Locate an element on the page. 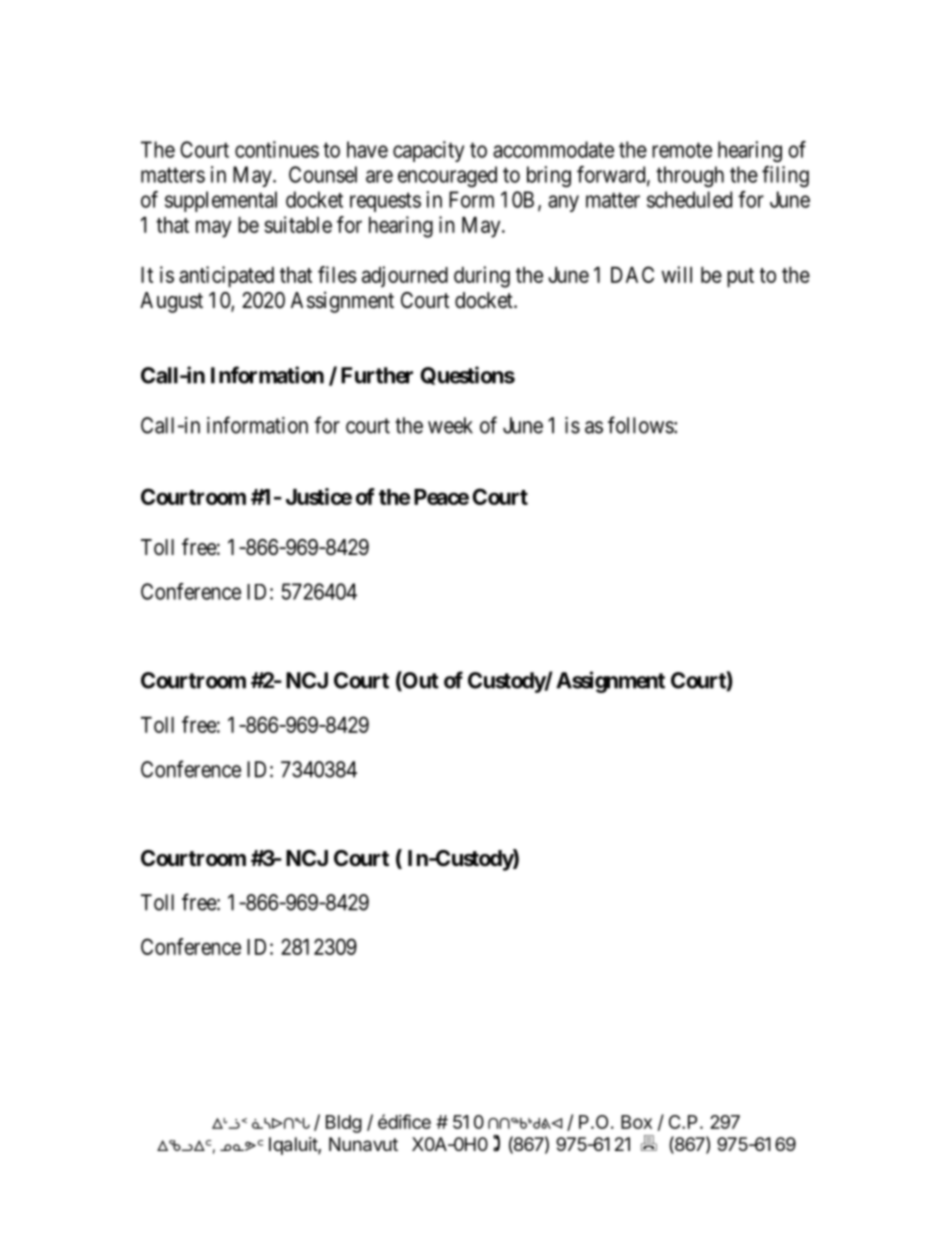  supplemental is located at coordinates (221, 201).
